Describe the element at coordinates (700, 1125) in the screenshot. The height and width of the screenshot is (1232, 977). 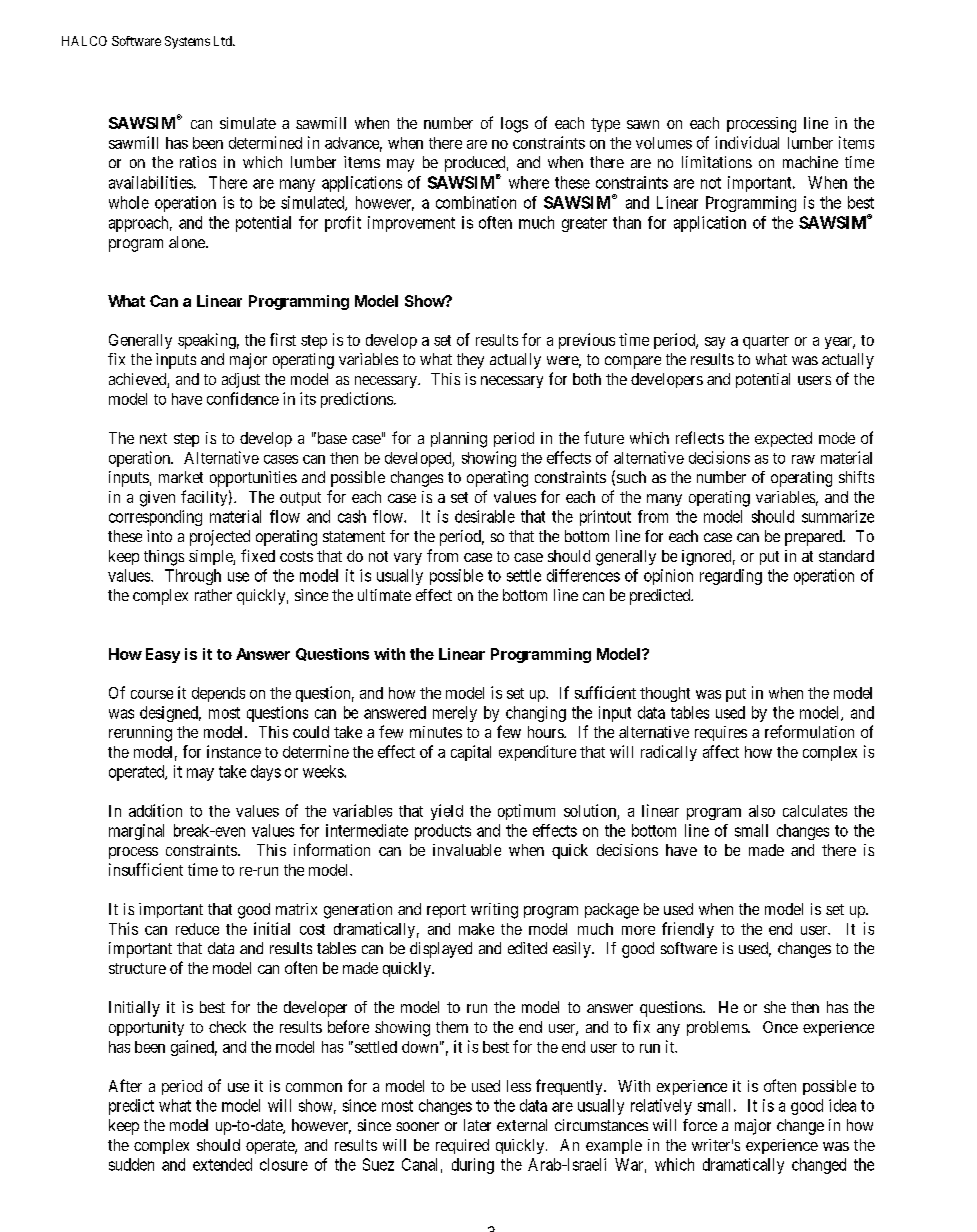
I see `force` at that location.
